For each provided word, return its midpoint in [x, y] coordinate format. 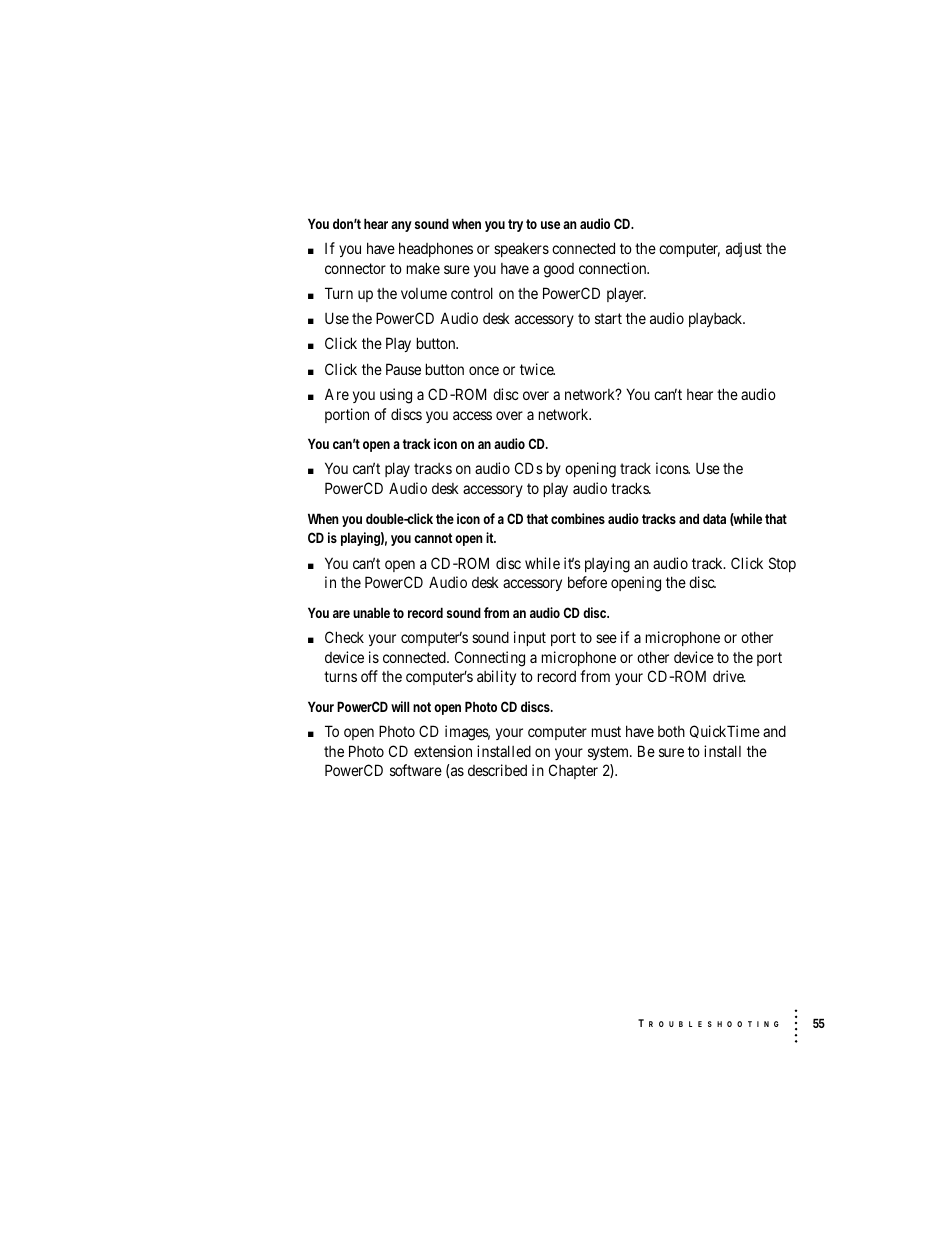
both [671, 731]
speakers [521, 249]
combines [578, 518]
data [714, 518]
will [400, 706]
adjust [744, 249]
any [401, 226]
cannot [433, 538]
